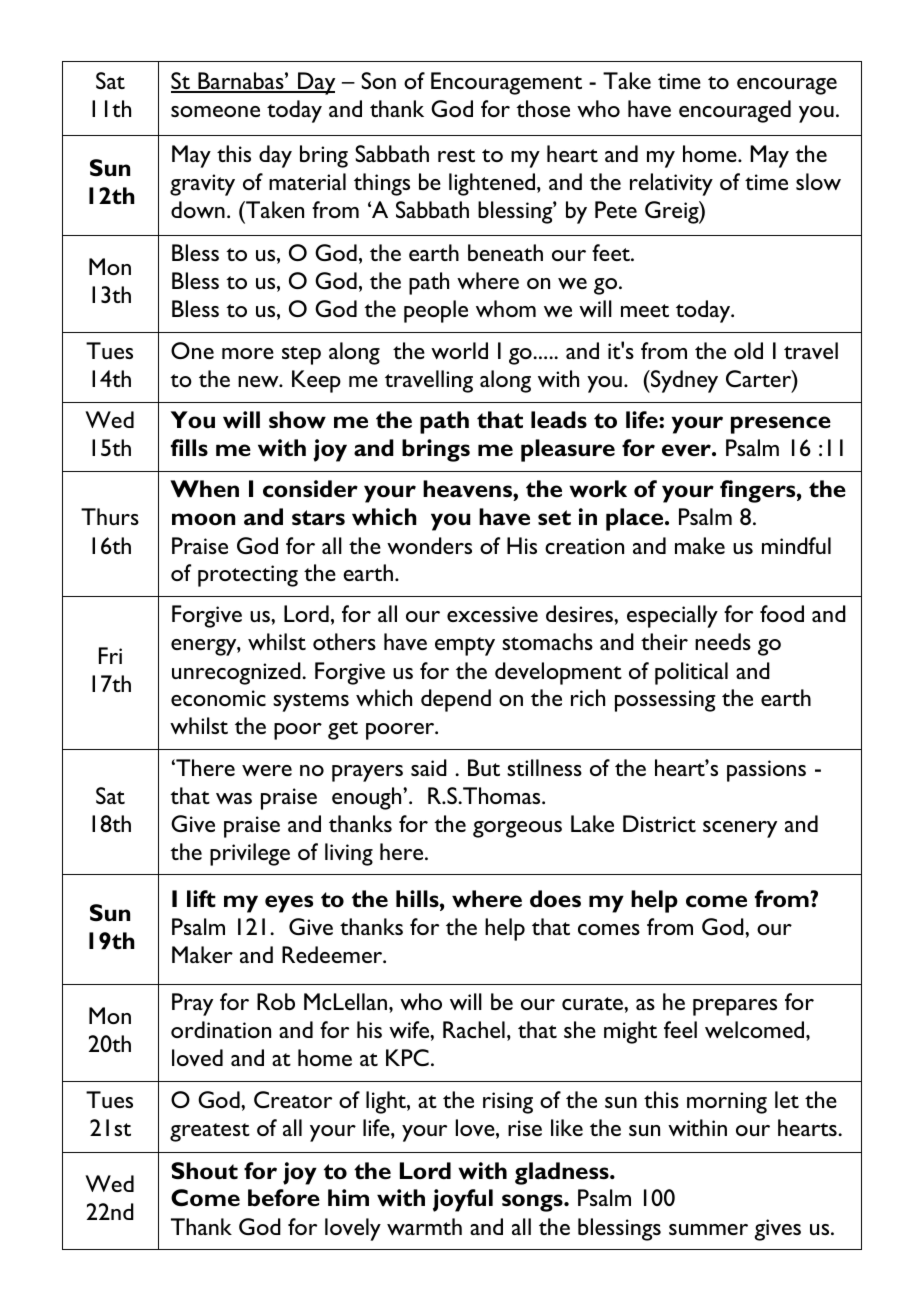  What do you see at coordinates (215, 111) in the image?
I see `someone` at bounding box center [215, 111].
